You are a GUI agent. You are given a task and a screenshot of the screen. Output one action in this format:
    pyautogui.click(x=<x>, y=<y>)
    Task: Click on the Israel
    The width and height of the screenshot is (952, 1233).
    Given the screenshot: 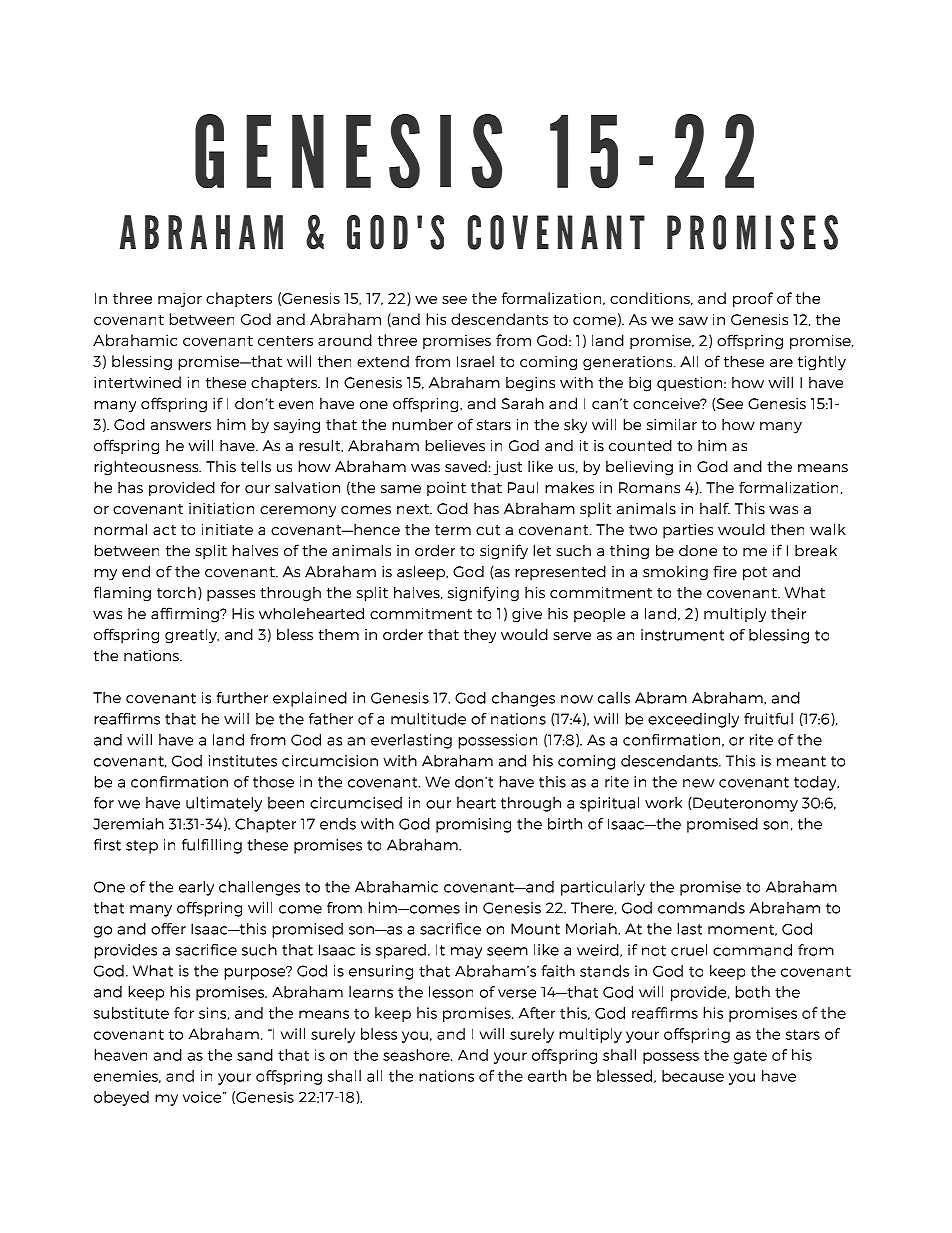 What is the action you would take?
    pyautogui.click(x=475, y=361)
